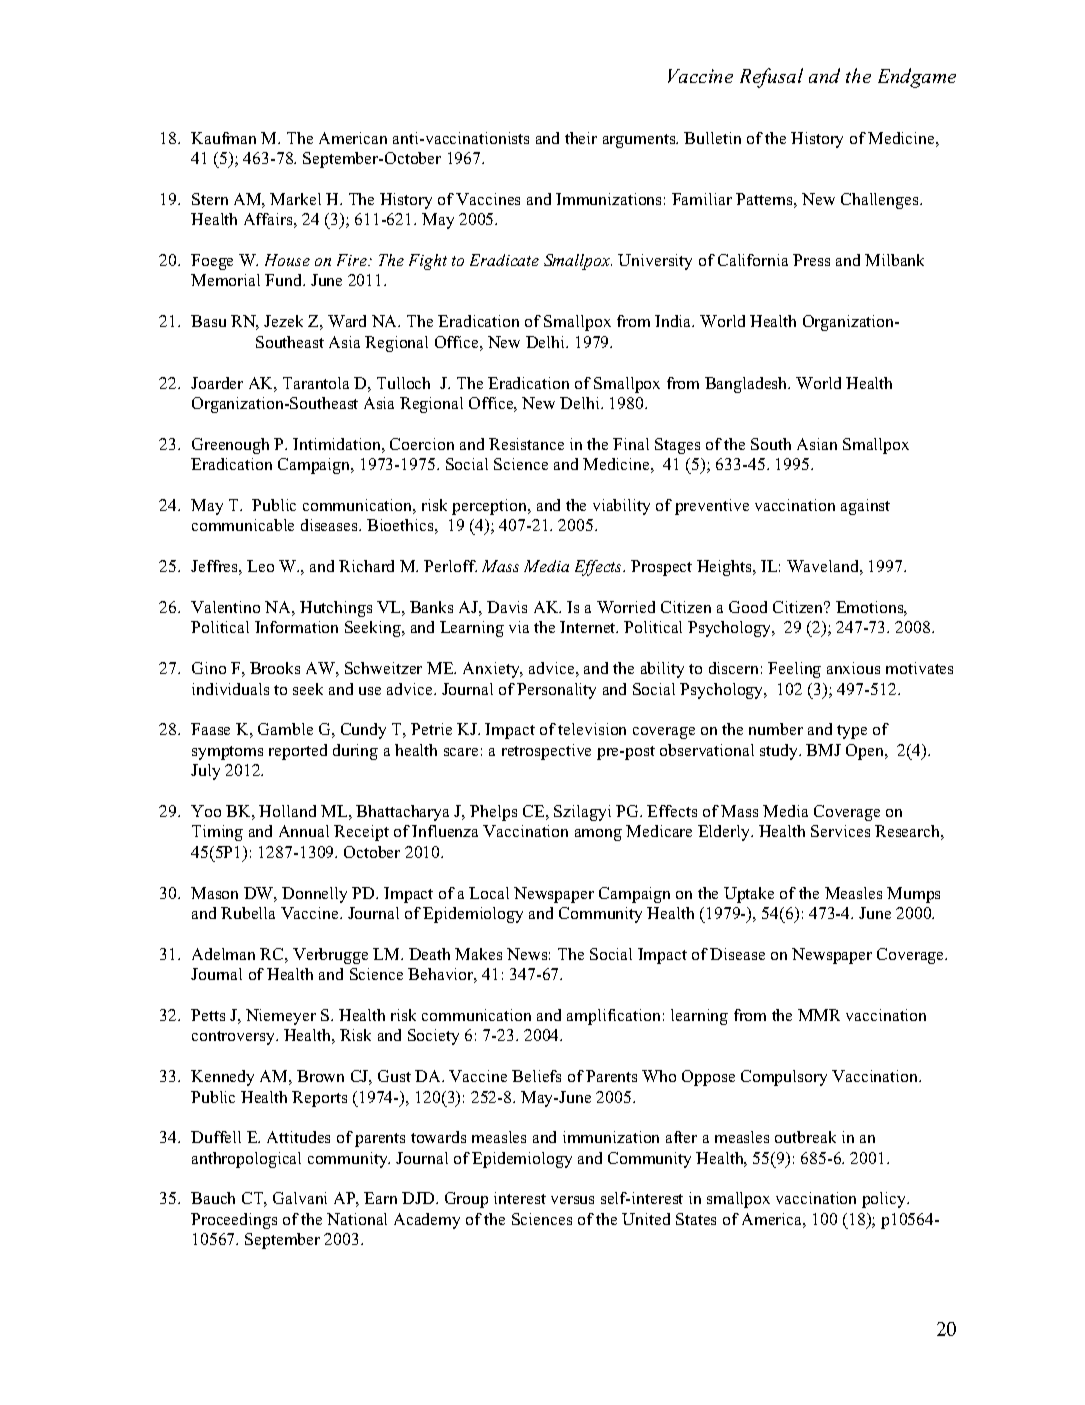 This image has width=1085, height=1405. I want to click on Annual, so click(304, 831).
